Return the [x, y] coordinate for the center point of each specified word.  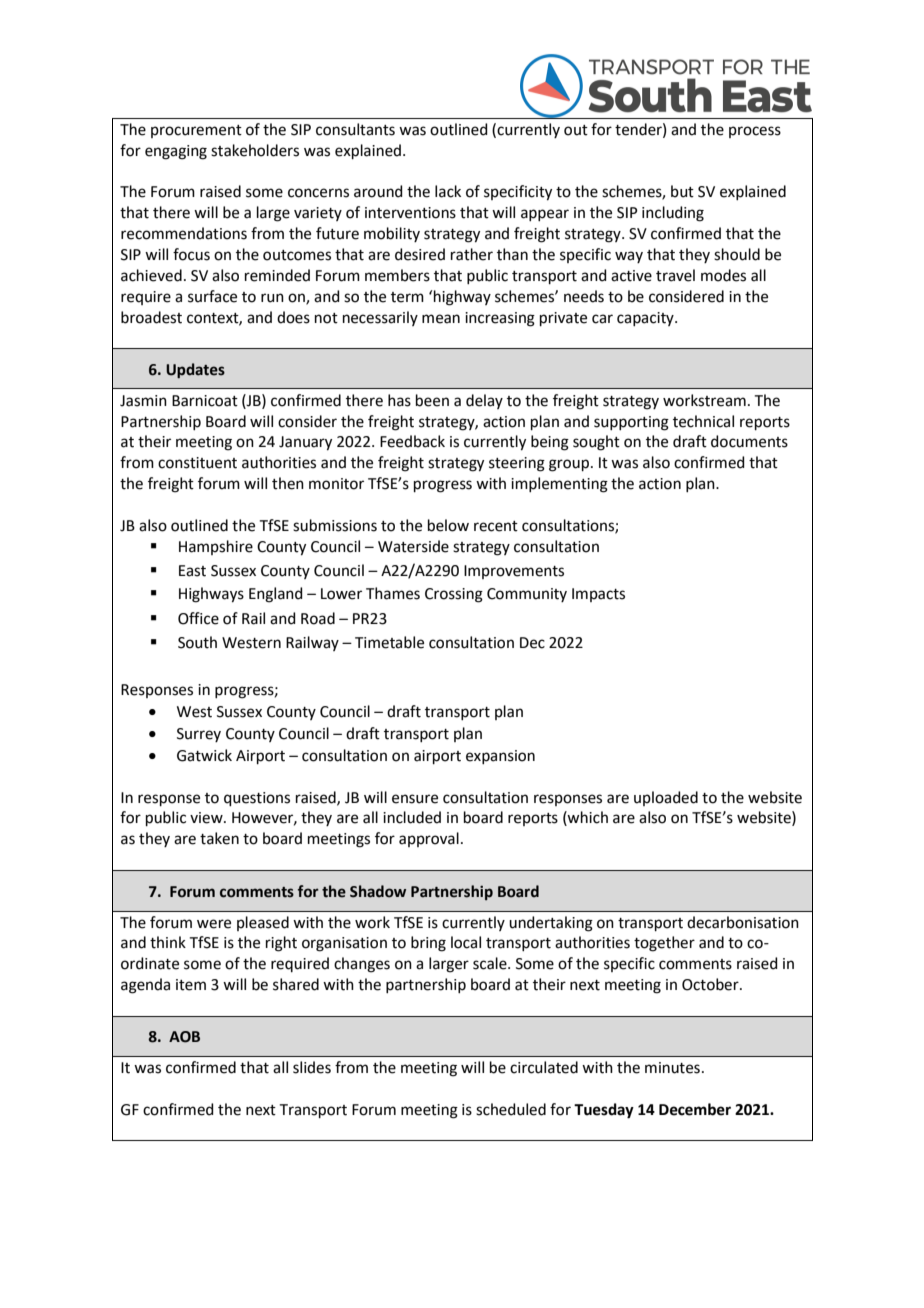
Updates [195, 370]
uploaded [666, 798]
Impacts [598, 595]
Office [198, 618]
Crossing [454, 595]
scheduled [511, 1109]
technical [703, 421]
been [432, 400]
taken [219, 838]
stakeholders [255, 150]
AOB [184, 1037]
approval [429, 839]
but [682, 191]
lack [448, 191]
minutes [672, 1068]
